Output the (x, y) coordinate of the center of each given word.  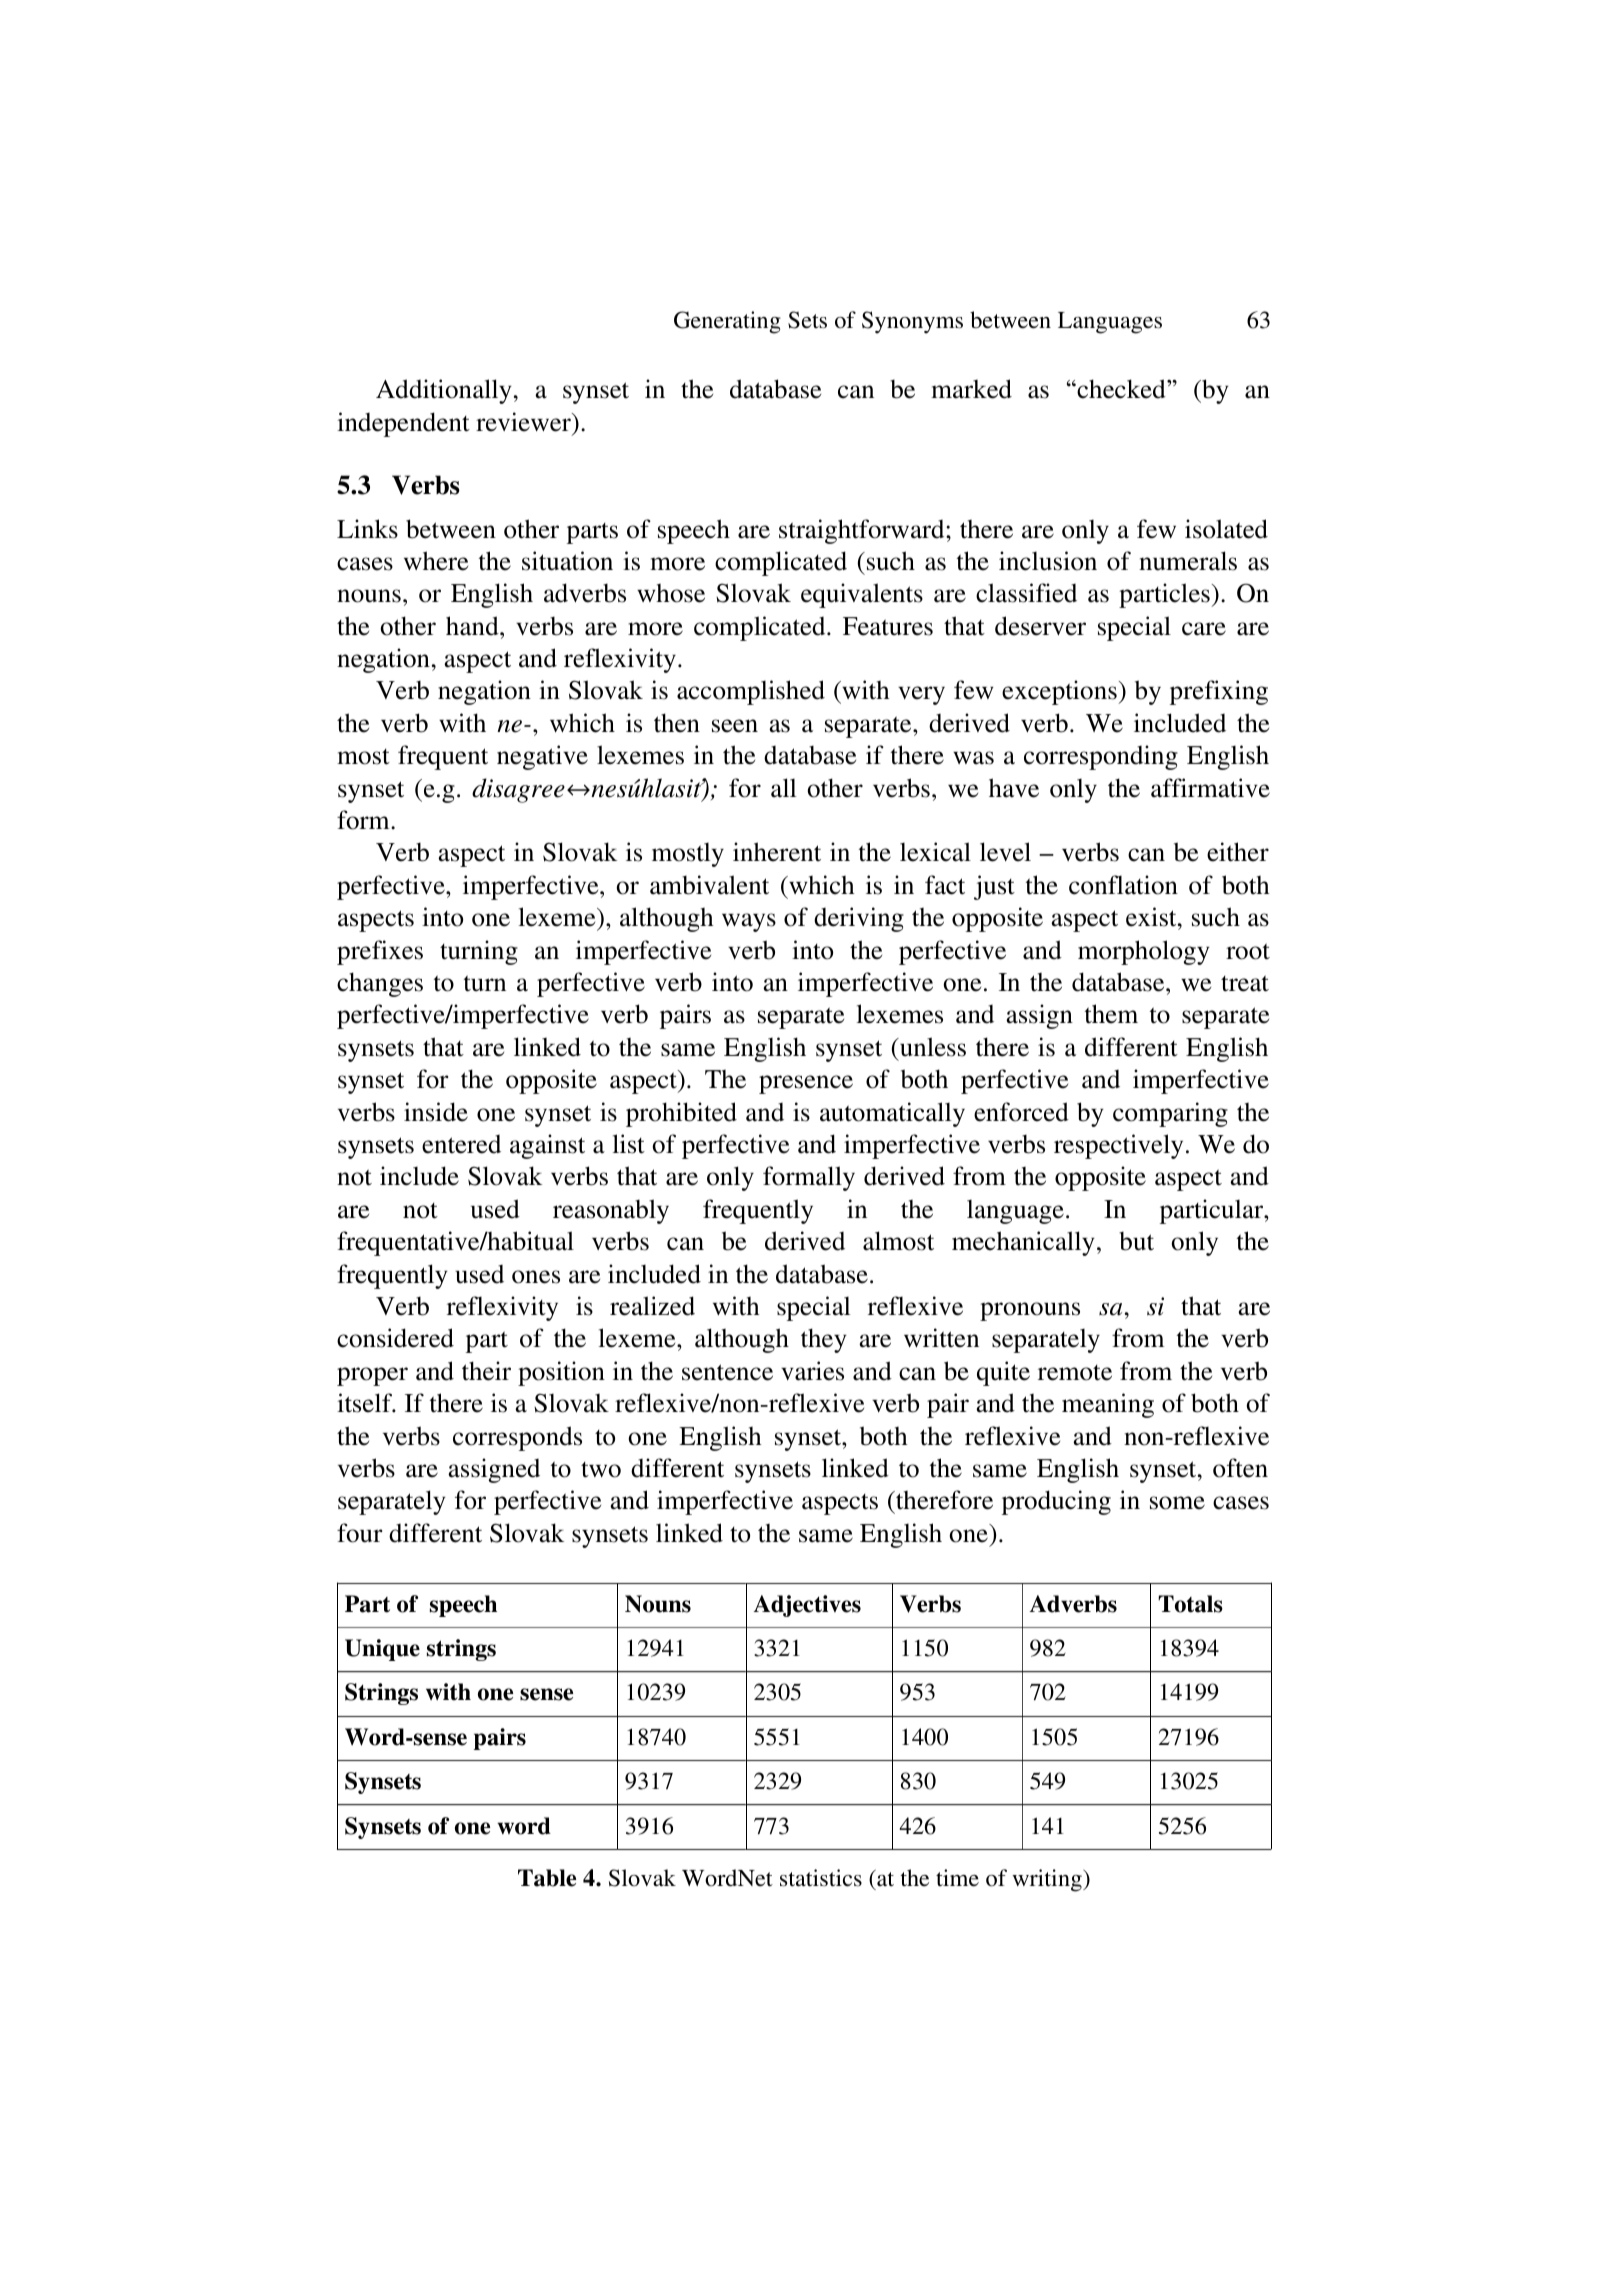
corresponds (517, 1438)
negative (542, 757)
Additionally (444, 391)
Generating (727, 322)
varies (812, 1371)
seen (735, 726)
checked (1121, 389)
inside (436, 1112)
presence (806, 1084)
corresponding (1101, 757)
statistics (821, 1878)
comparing (1170, 1114)
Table (547, 1878)
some (1177, 1503)
